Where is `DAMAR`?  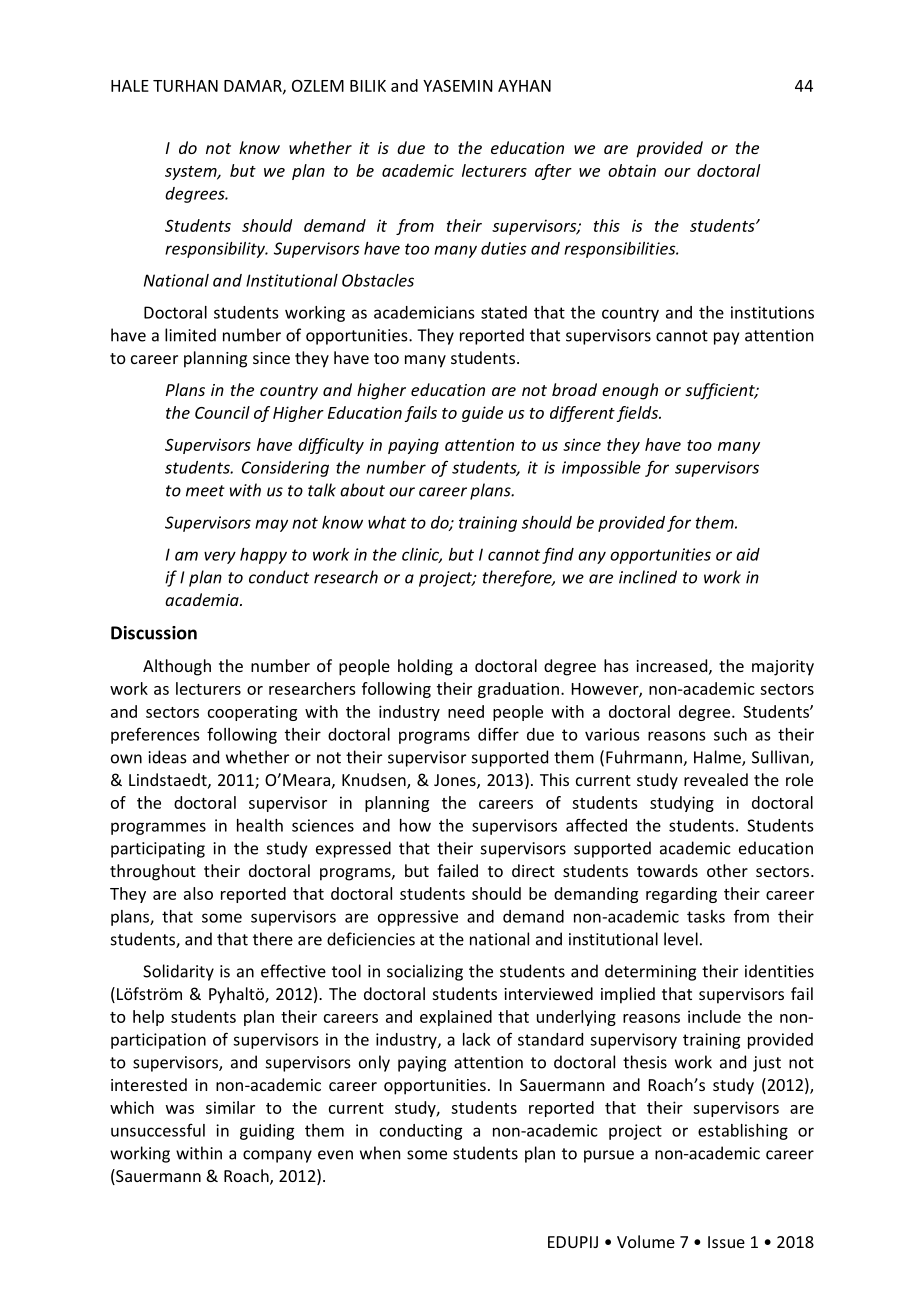 DAMAR is located at coordinates (254, 87).
